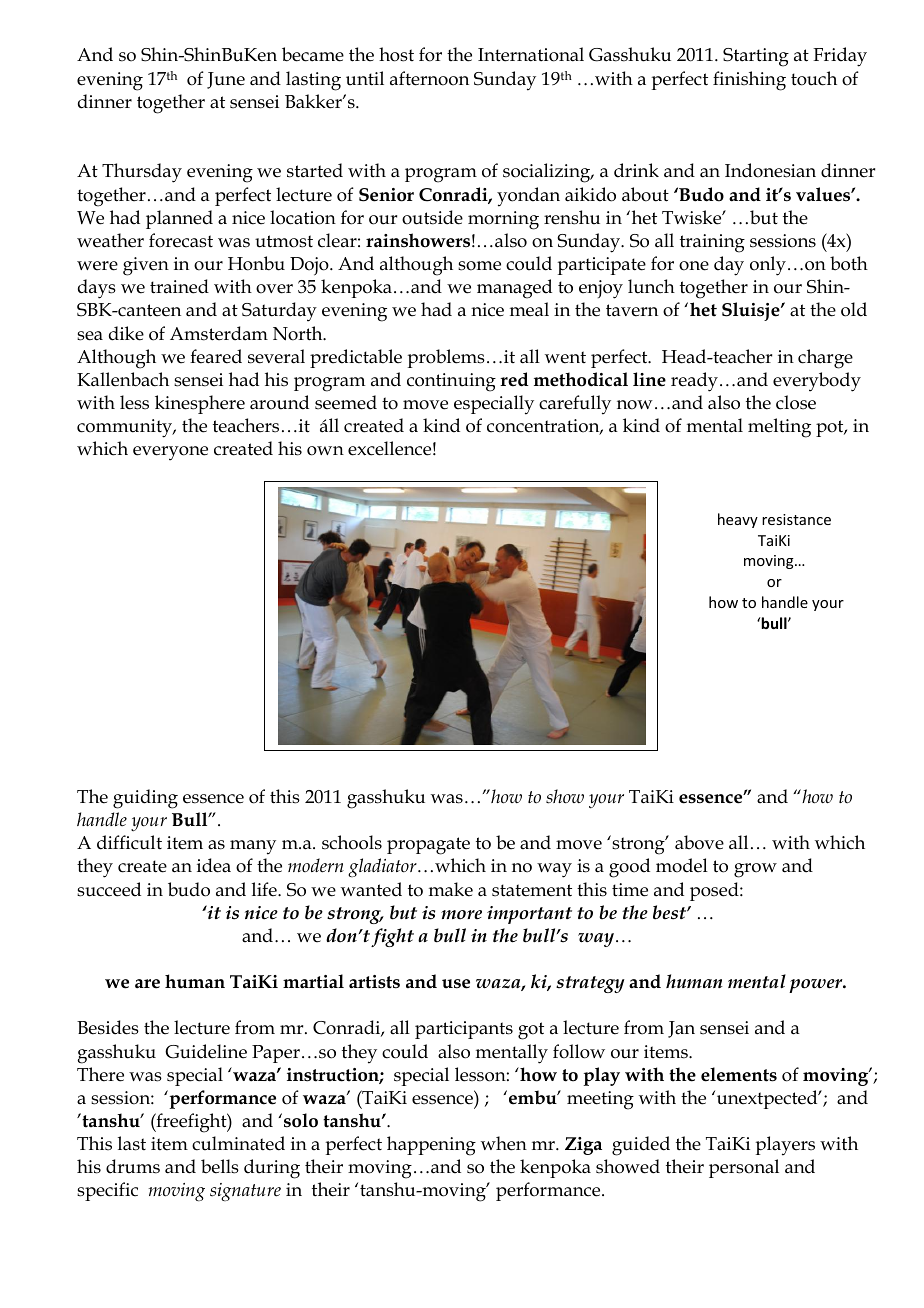  What do you see at coordinates (738, 520) in the screenshot?
I see `heavy` at bounding box center [738, 520].
